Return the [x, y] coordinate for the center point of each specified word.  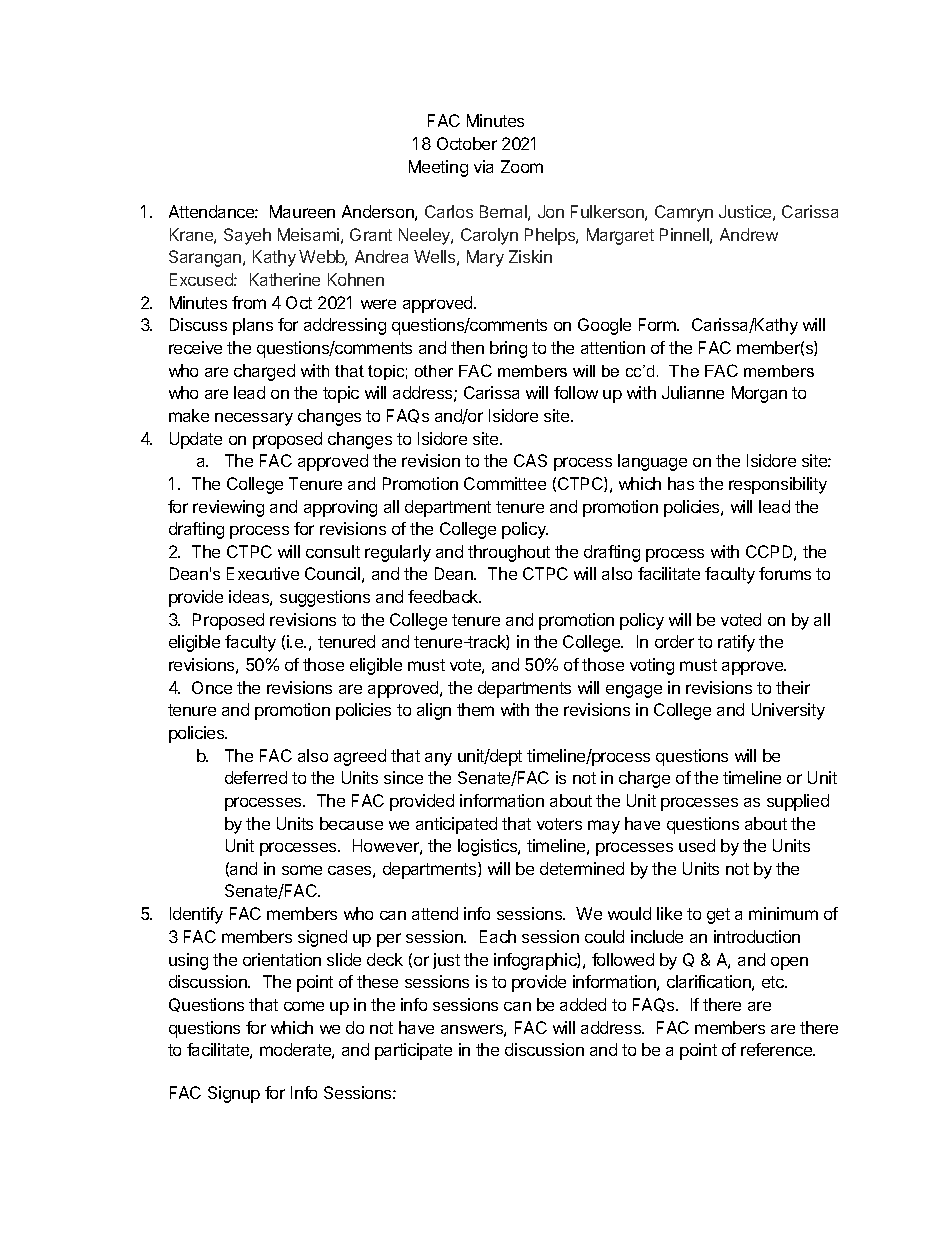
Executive [263, 573]
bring [508, 349]
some [302, 870]
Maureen [302, 211]
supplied [798, 802]
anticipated [456, 825]
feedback [444, 596]
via [483, 166]
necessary [254, 419]
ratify [736, 643]
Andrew [749, 234]
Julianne [693, 392]
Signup [234, 1094]
